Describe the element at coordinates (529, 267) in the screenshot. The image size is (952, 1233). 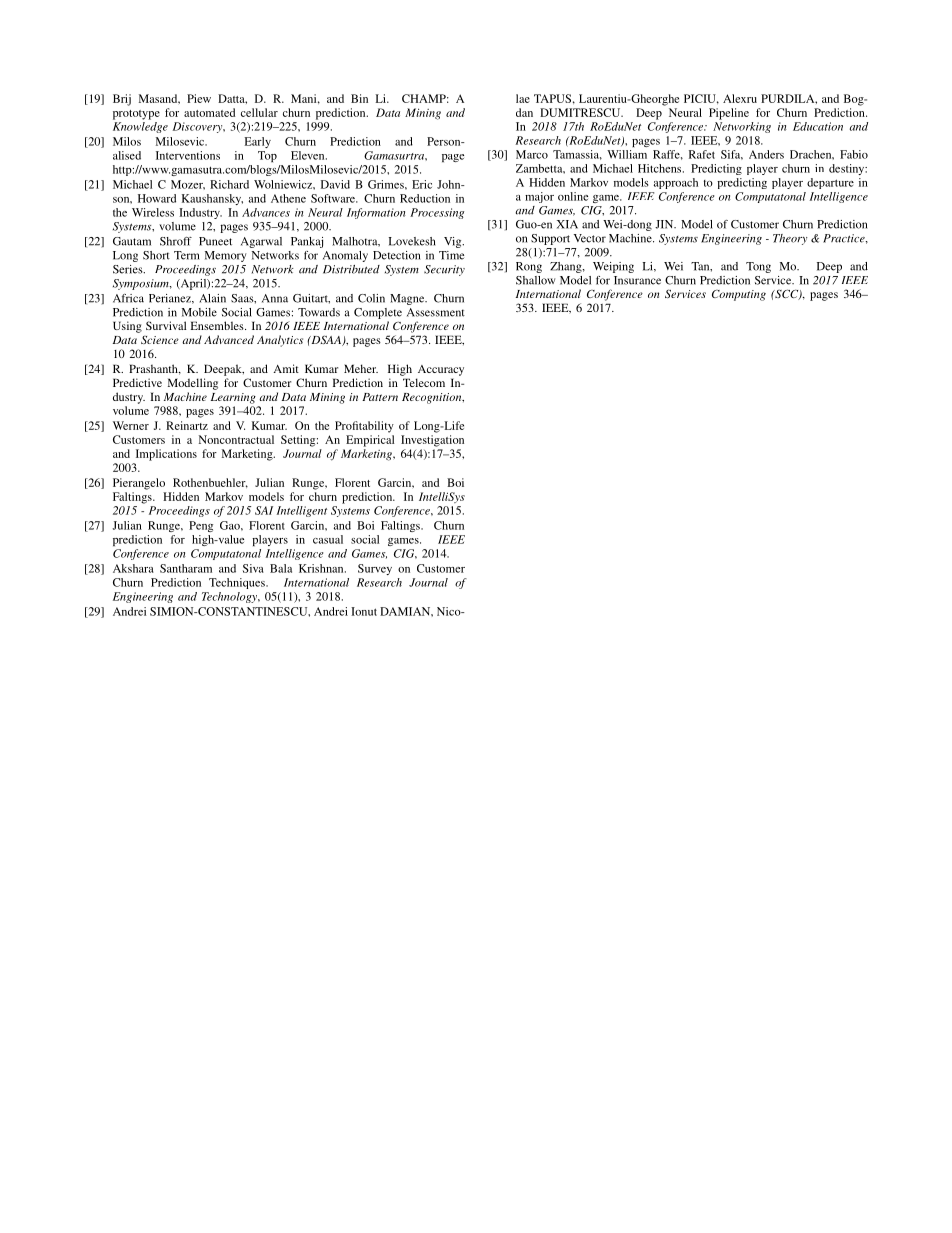
I see `Rong` at that location.
